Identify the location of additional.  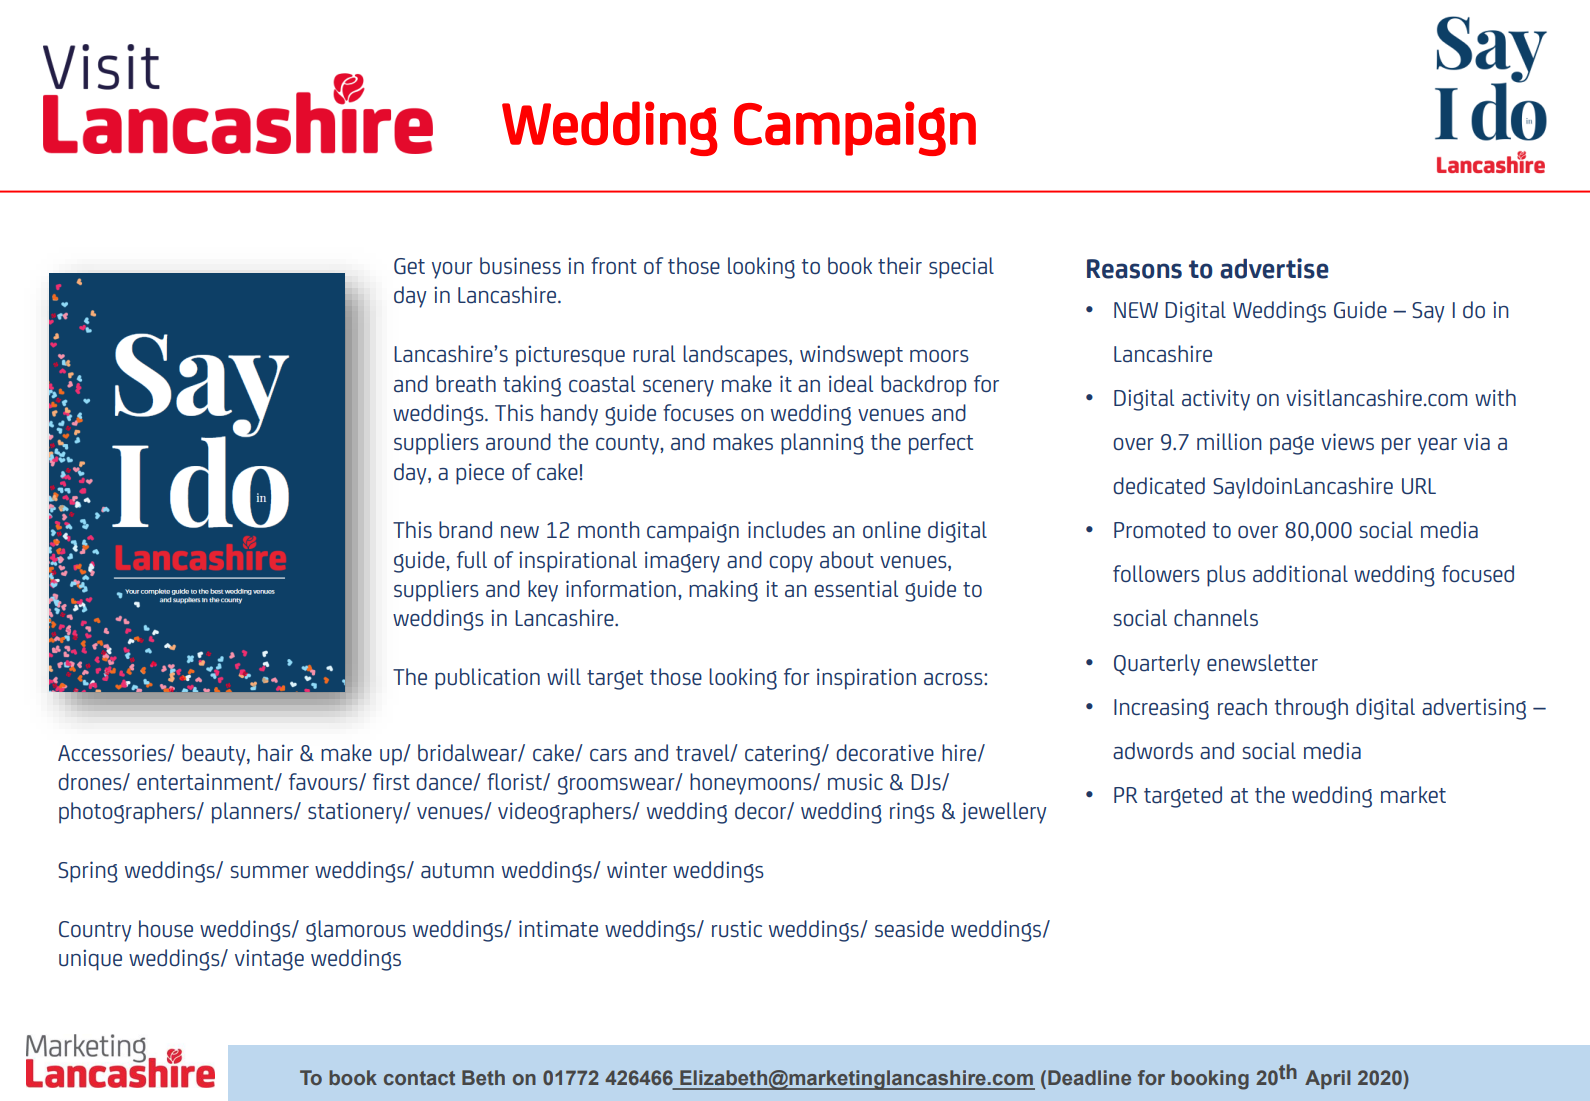
(1300, 573).
